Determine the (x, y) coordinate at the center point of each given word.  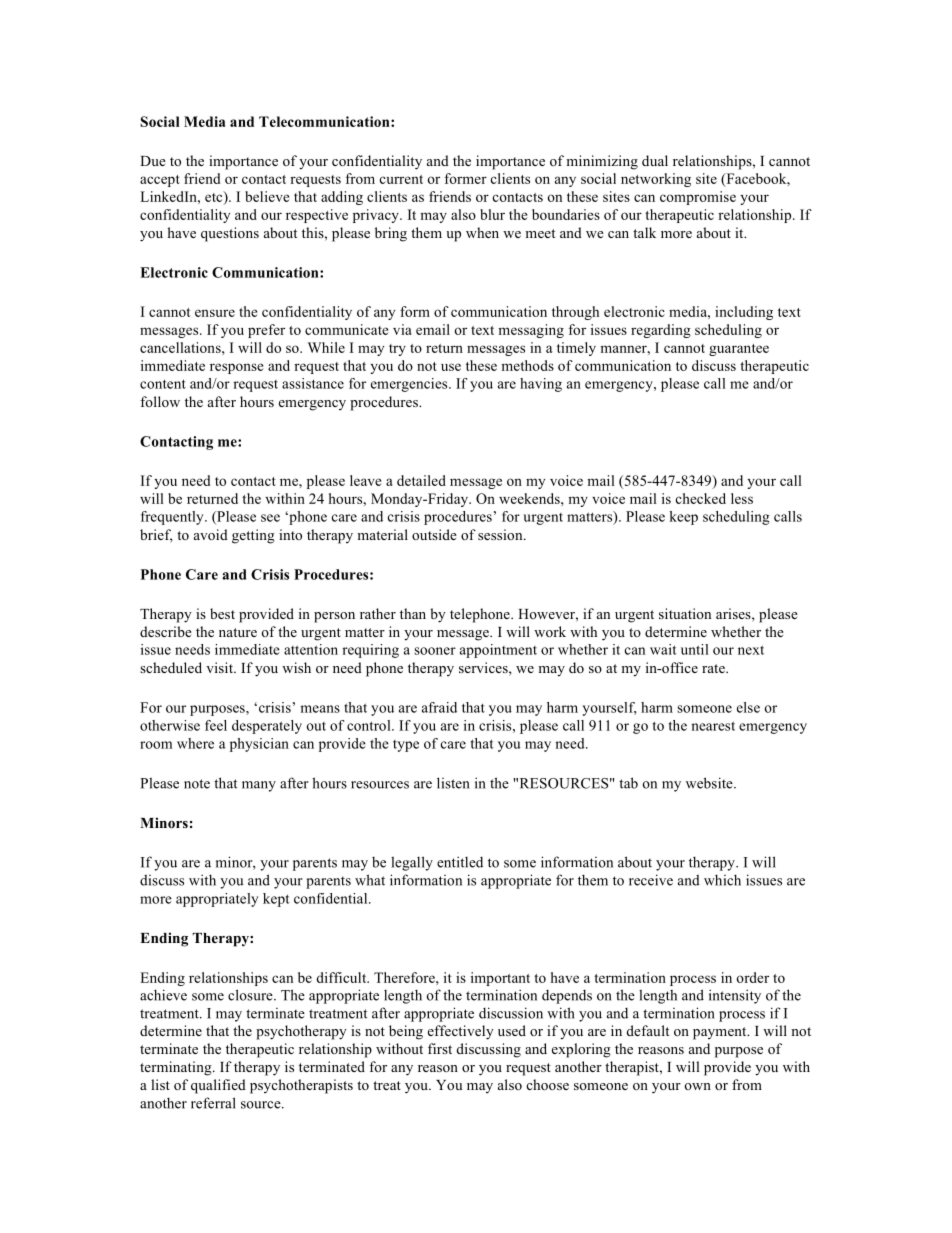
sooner (435, 651)
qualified (218, 1086)
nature (238, 632)
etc (215, 197)
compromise (698, 198)
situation (685, 613)
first (440, 1048)
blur (492, 214)
